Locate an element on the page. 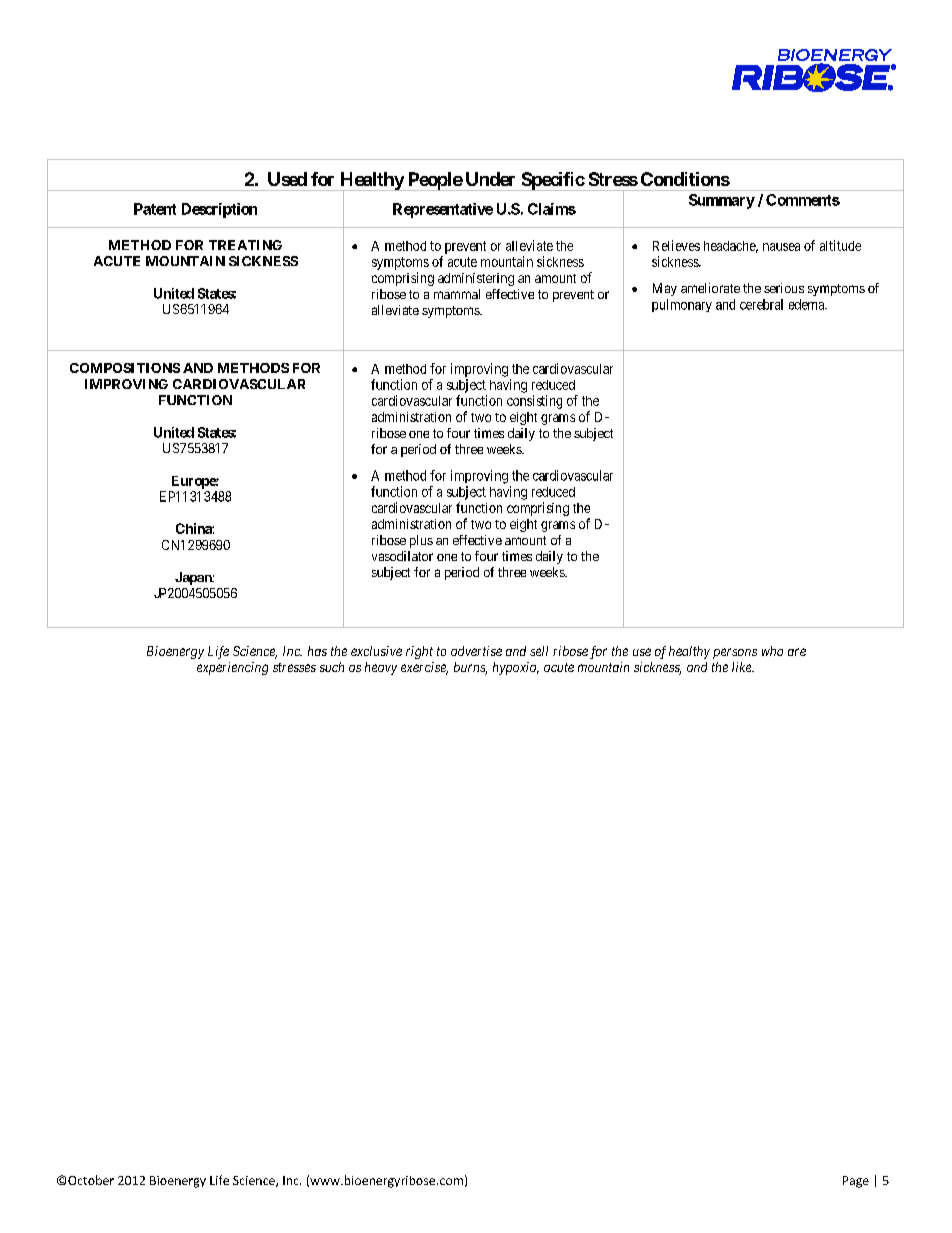  persons is located at coordinates (735, 653).
